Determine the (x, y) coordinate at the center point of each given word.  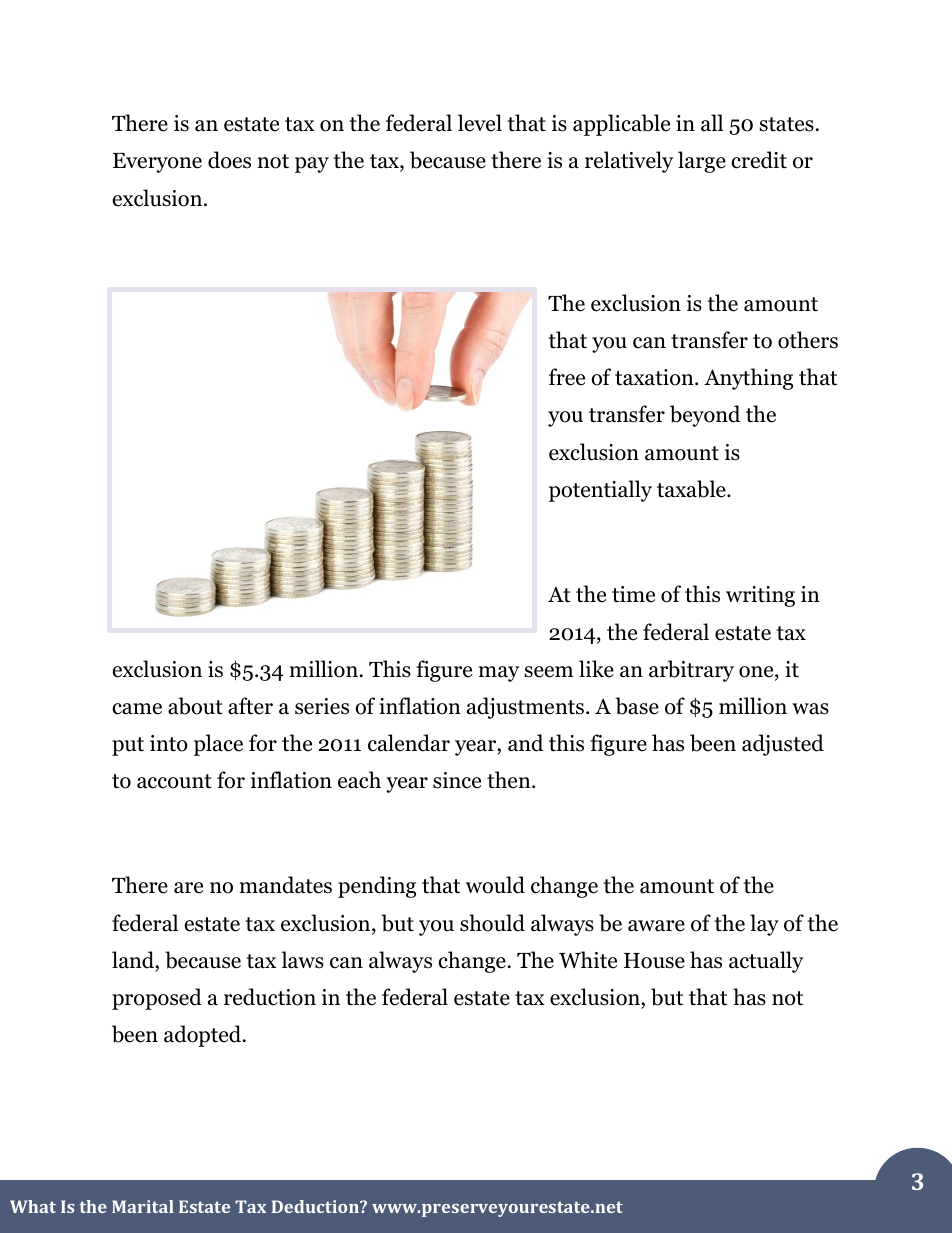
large (702, 162)
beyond (705, 416)
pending (377, 887)
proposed (157, 999)
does (229, 160)
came (137, 709)
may (499, 674)
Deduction (316, 1206)
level (480, 123)
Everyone (157, 163)
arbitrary (691, 671)
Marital (143, 1206)
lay (764, 925)
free (567, 377)
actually (766, 962)
